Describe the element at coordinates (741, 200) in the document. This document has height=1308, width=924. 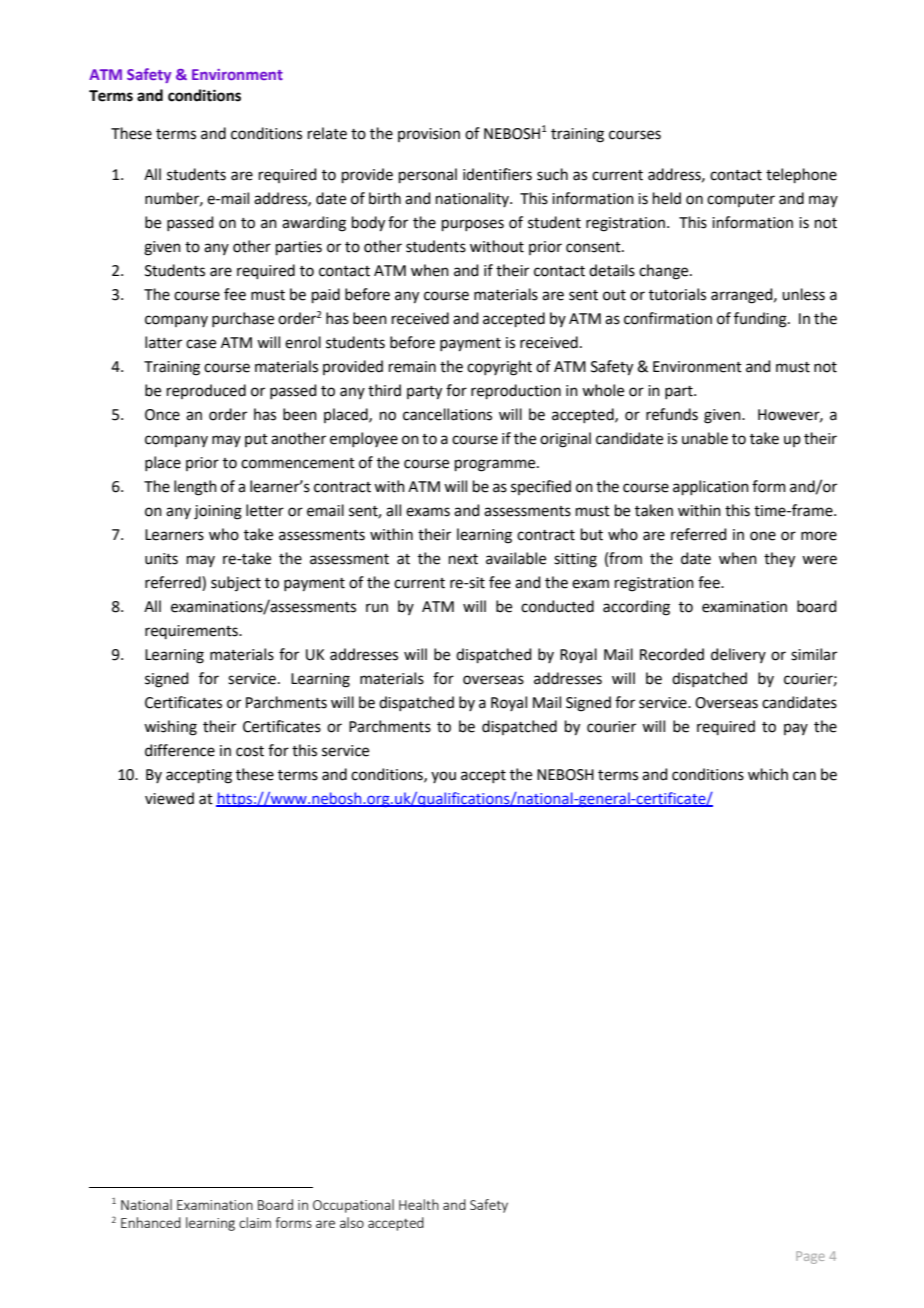
I see `computer` at that location.
